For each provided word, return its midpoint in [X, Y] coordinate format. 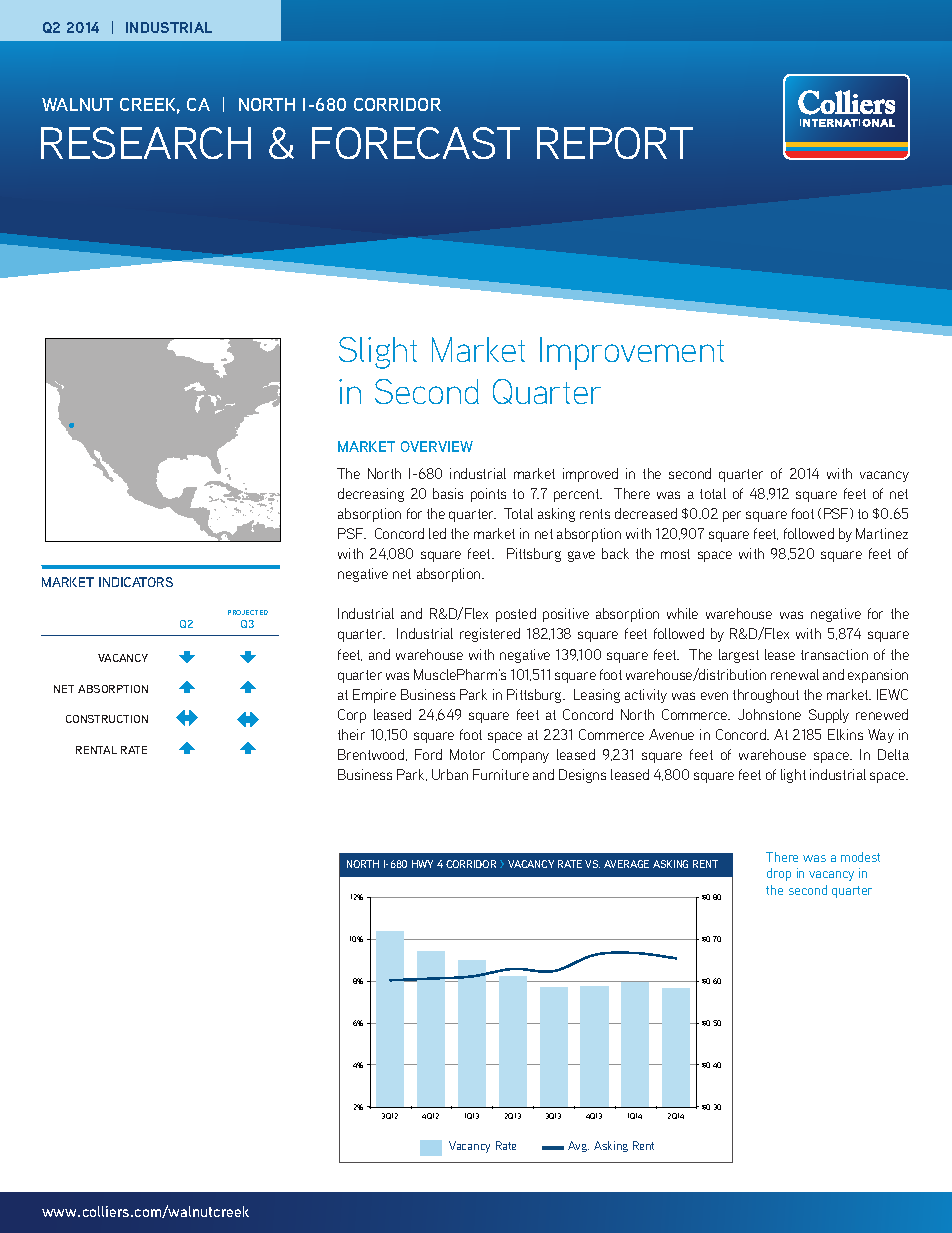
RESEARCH [146, 143]
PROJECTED [248, 612]
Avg [578, 1146]
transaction [834, 654]
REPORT [615, 143]
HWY [422, 864]
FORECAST [416, 143]
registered [490, 635]
